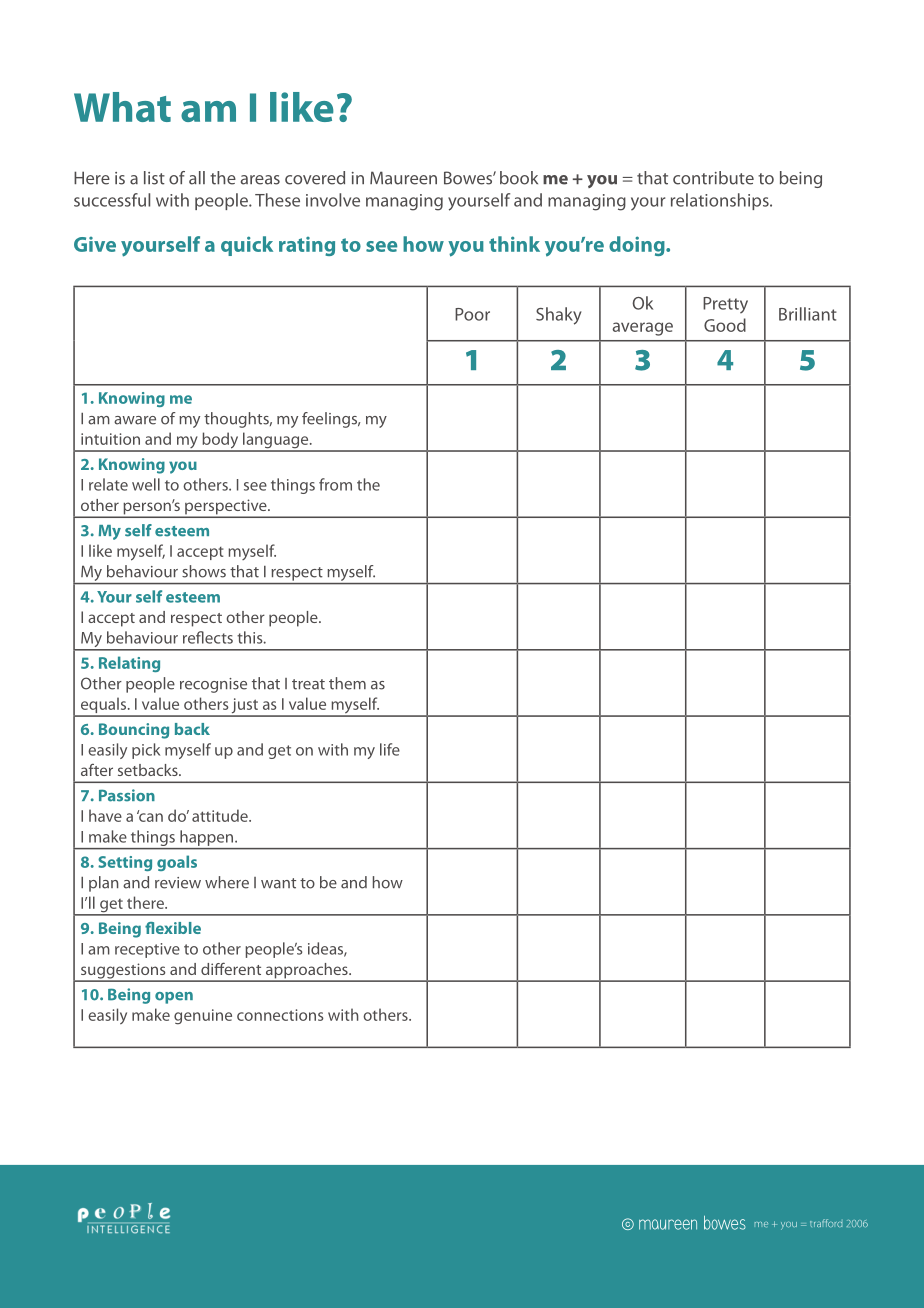 Image resolution: width=924 pixels, height=1308 pixels. I want to click on all, so click(197, 178).
